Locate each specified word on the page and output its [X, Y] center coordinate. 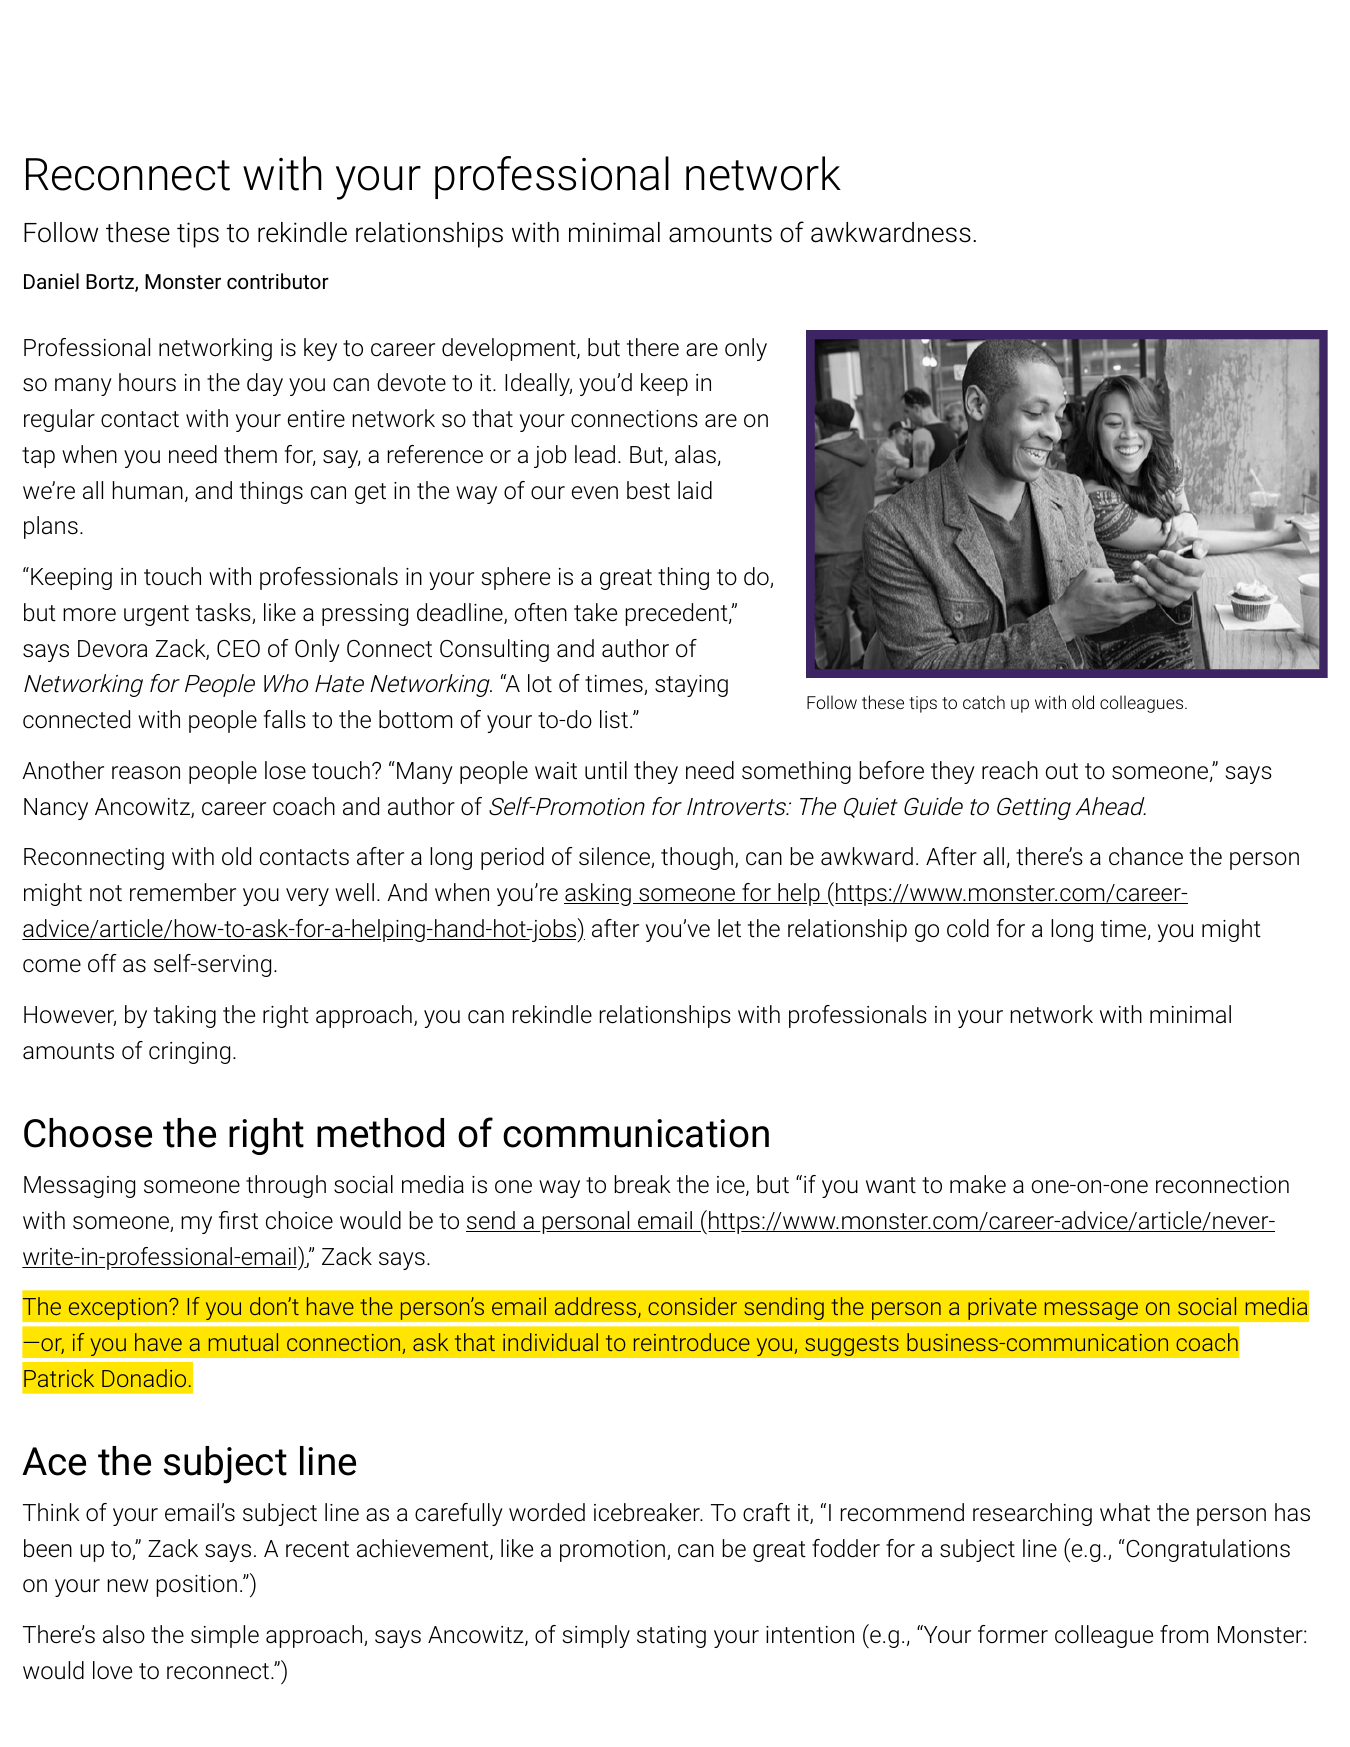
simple [225, 1636]
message [1091, 1311]
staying [691, 686]
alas [695, 454]
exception [117, 1308]
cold [968, 928]
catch [984, 702]
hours [147, 382]
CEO [238, 649]
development [510, 349]
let [729, 928]
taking [185, 1016]
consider [692, 1306]
